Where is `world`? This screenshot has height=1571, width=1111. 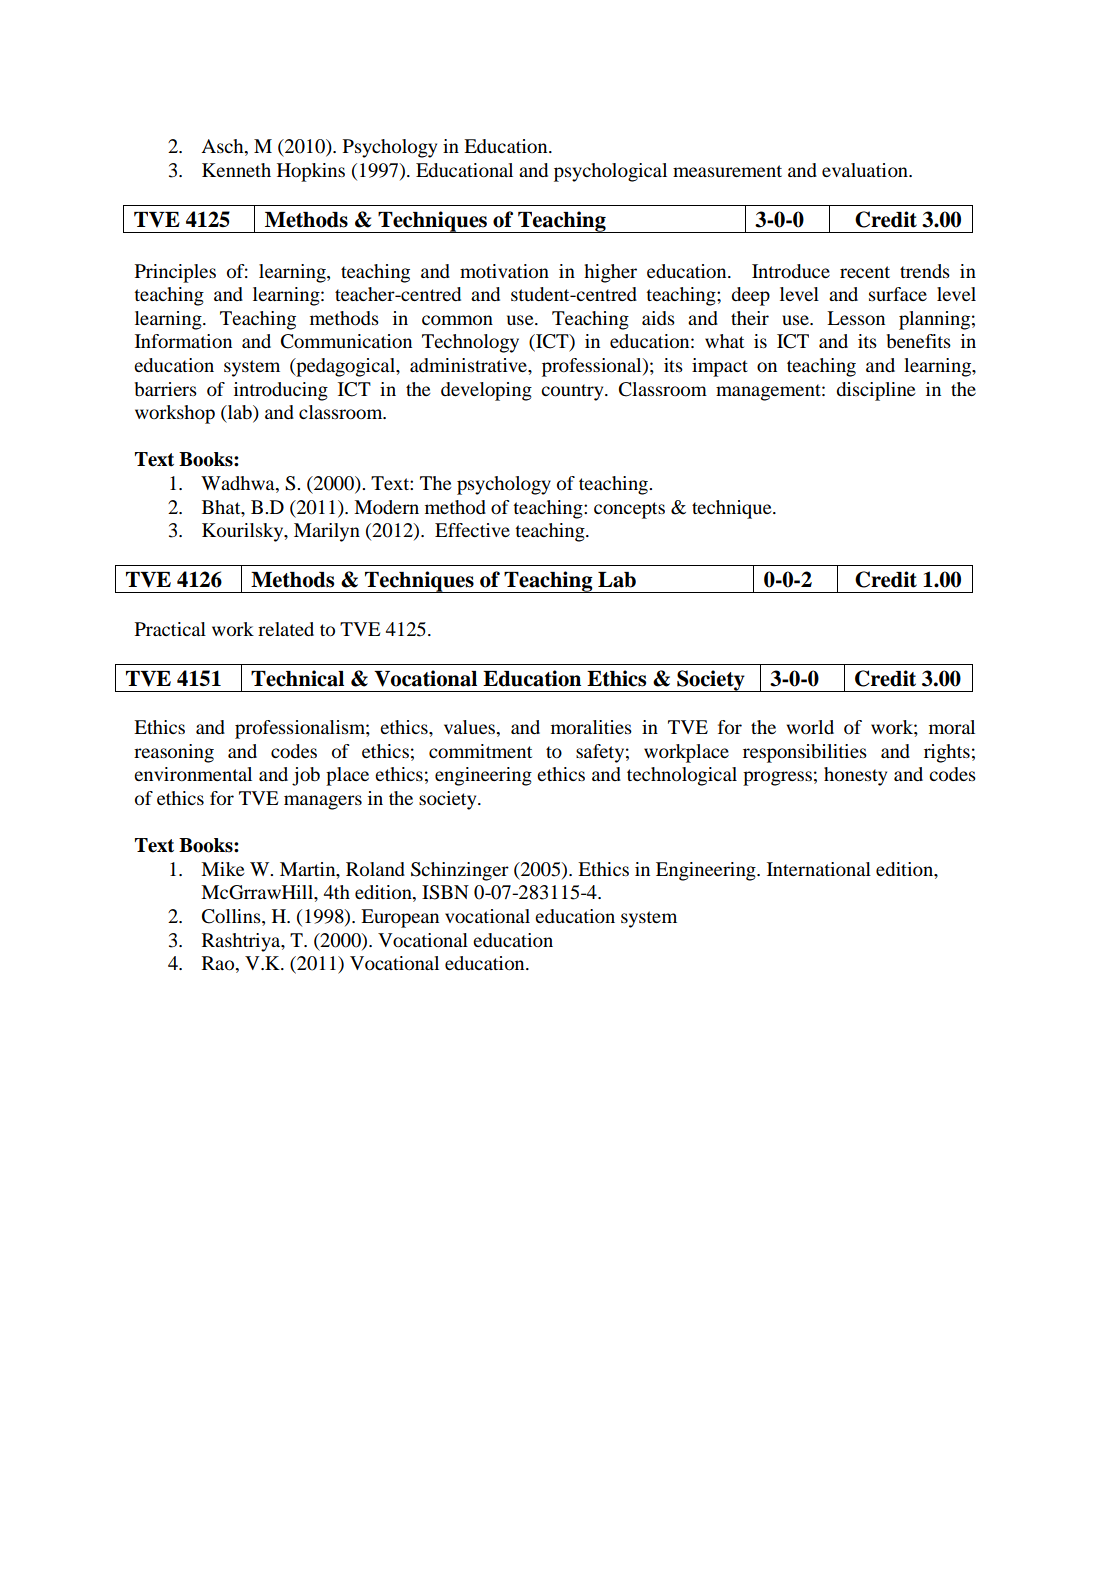
world is located at coordinates (810, 727).
